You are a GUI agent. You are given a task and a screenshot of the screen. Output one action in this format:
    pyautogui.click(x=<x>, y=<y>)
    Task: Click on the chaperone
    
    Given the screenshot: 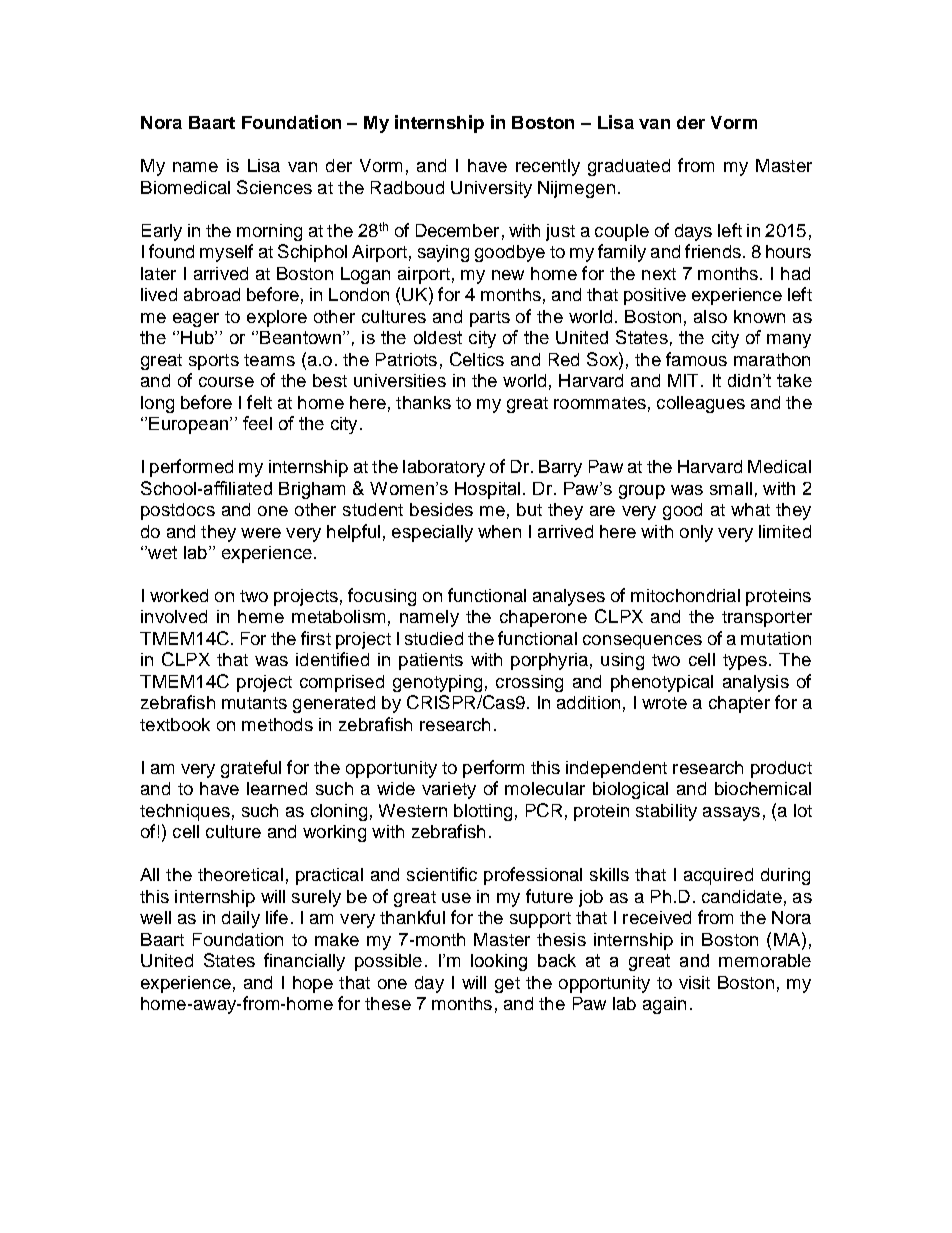 What is the action you would take?
    pyautogui.click(x=543, y=618)
